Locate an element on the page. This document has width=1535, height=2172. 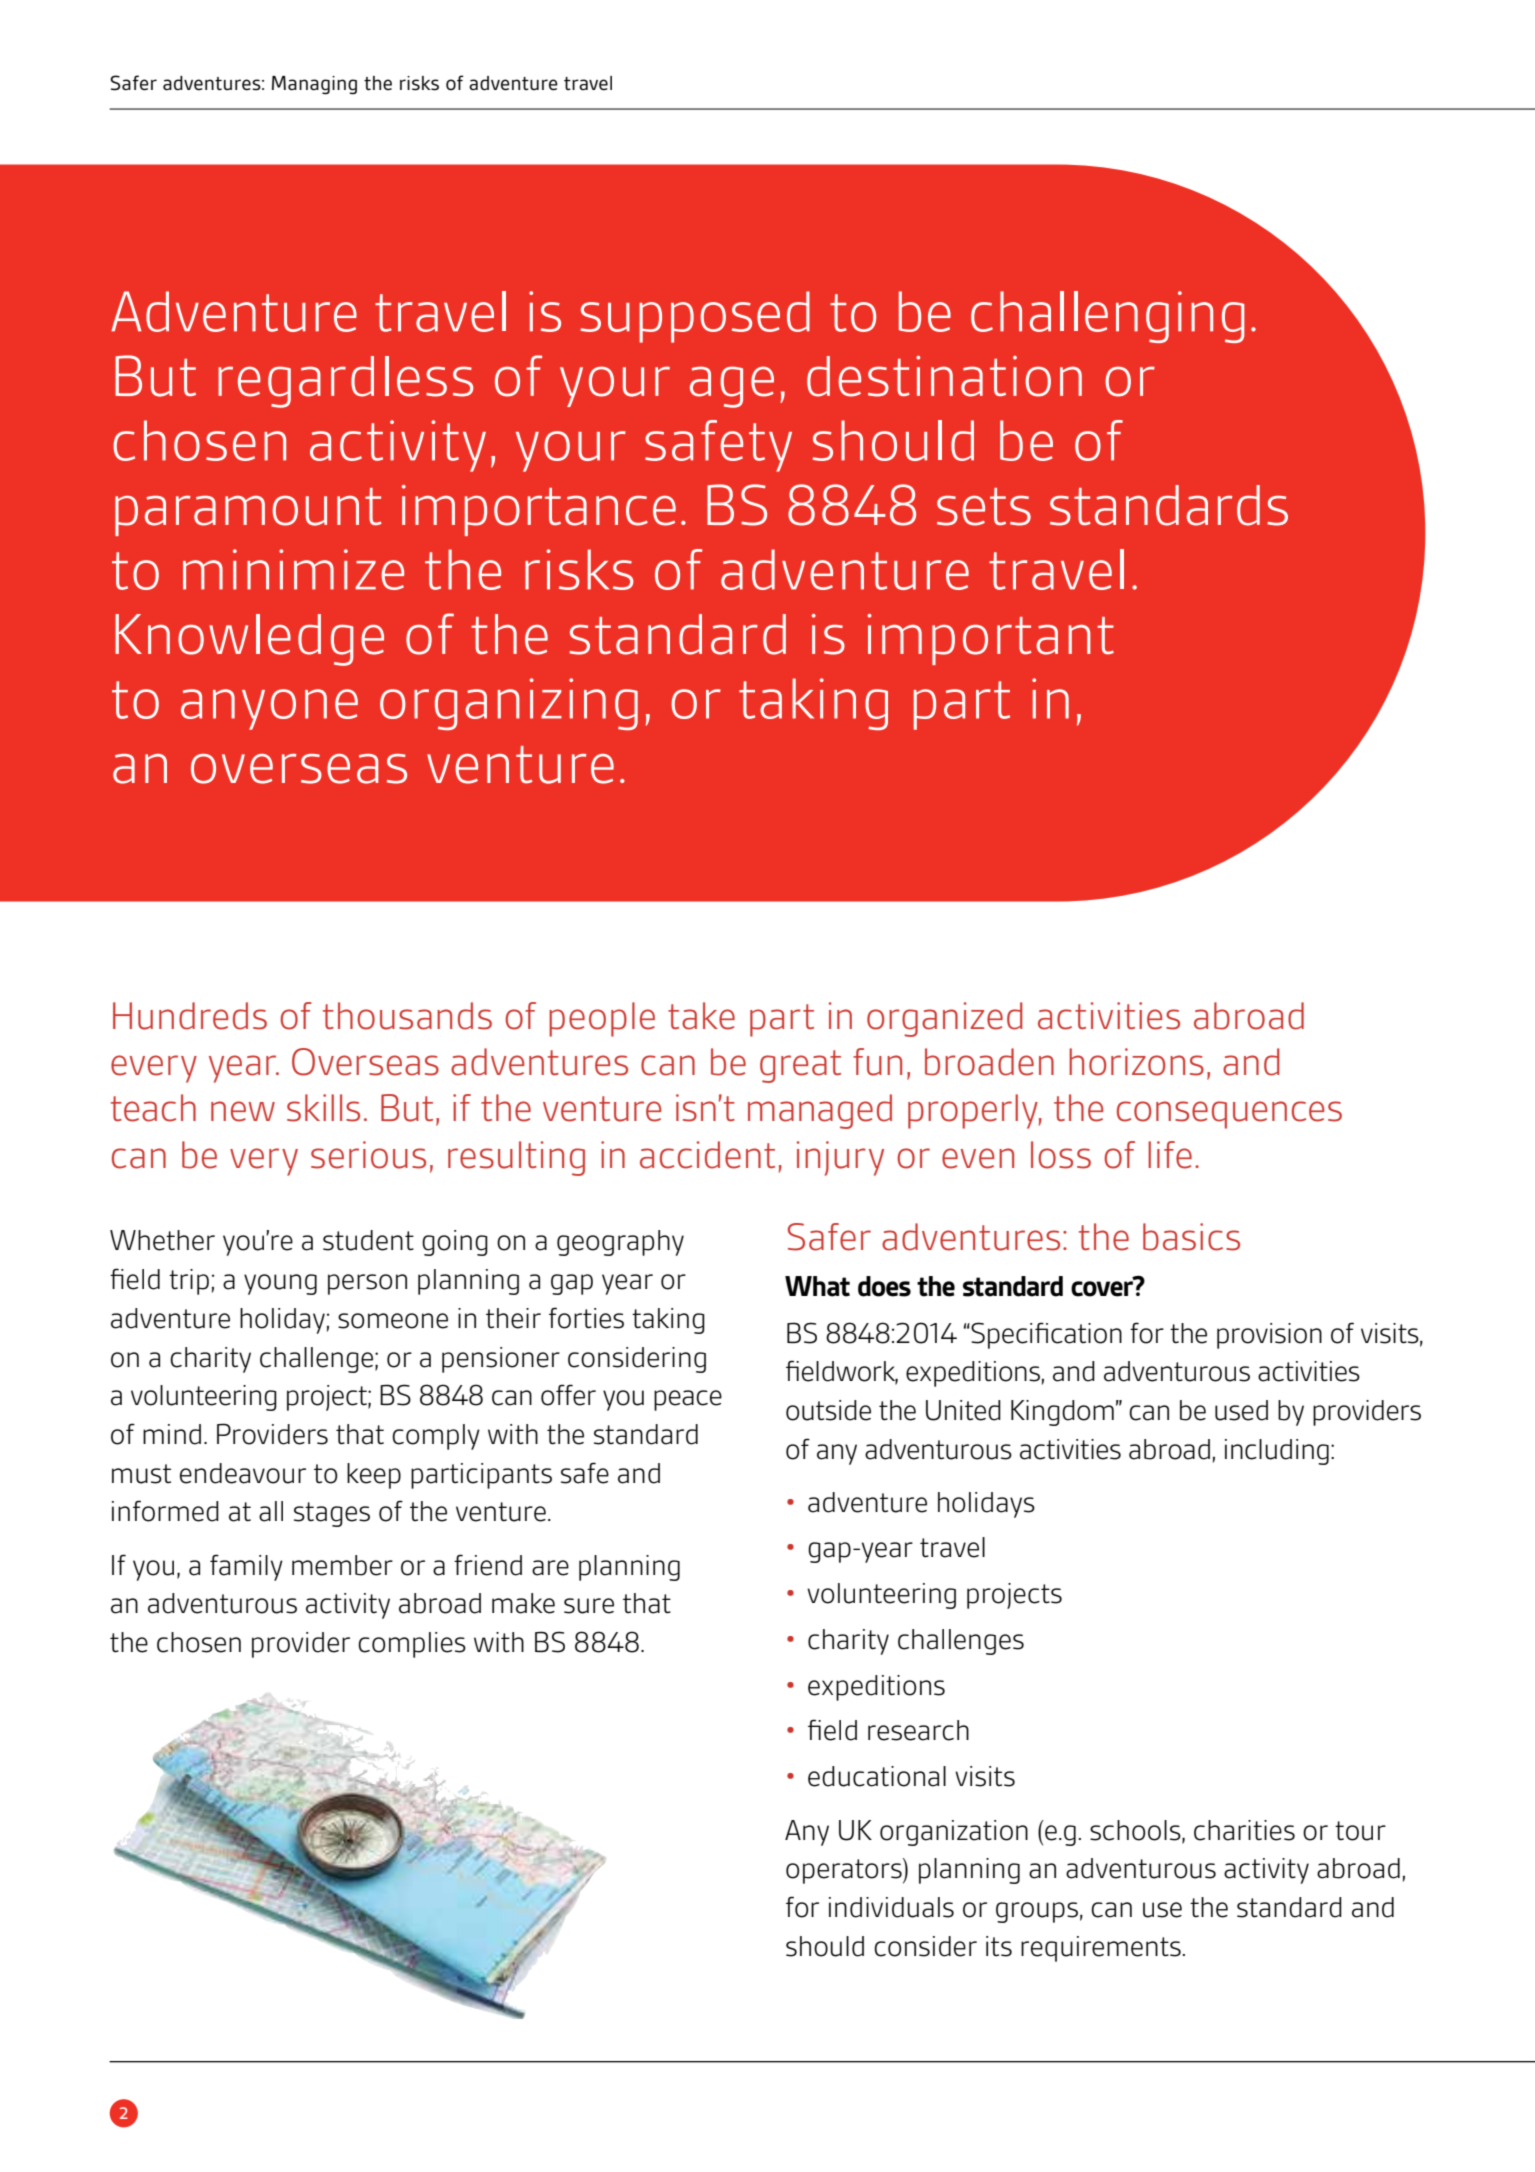
important is located at coordinates (990, 639).
